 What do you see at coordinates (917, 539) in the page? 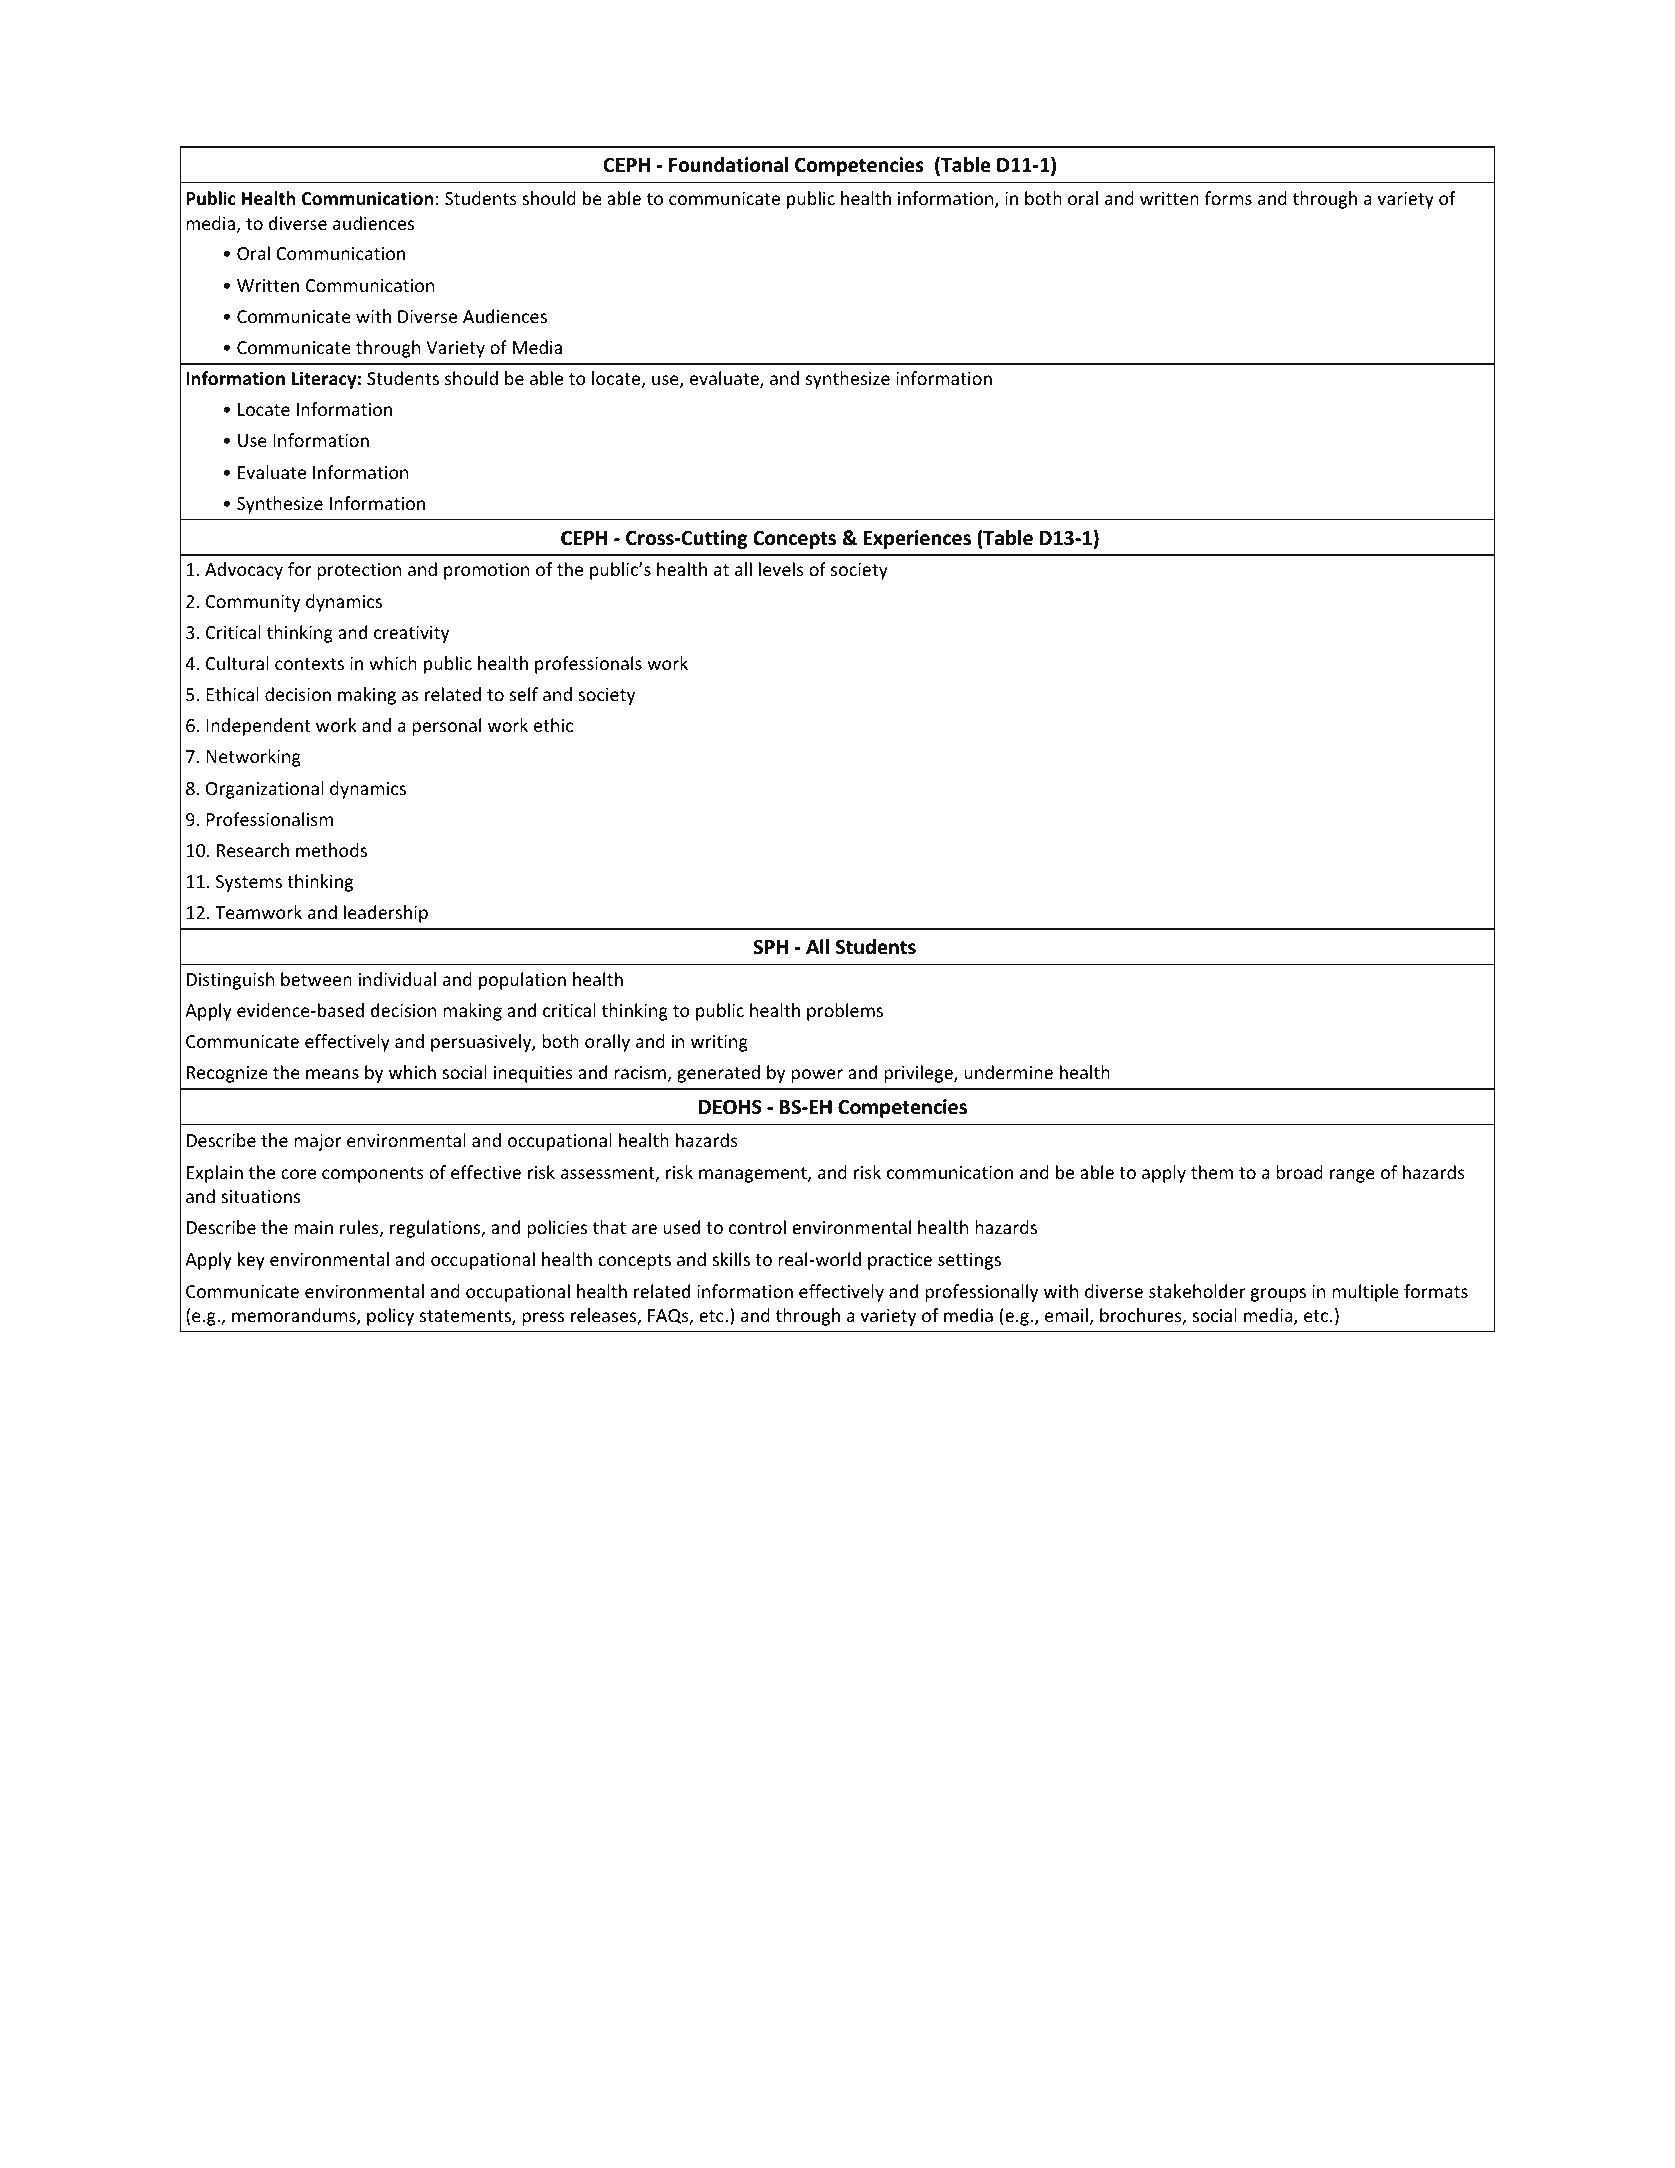
I see `Experiences` at bounding box center [917, 539].
